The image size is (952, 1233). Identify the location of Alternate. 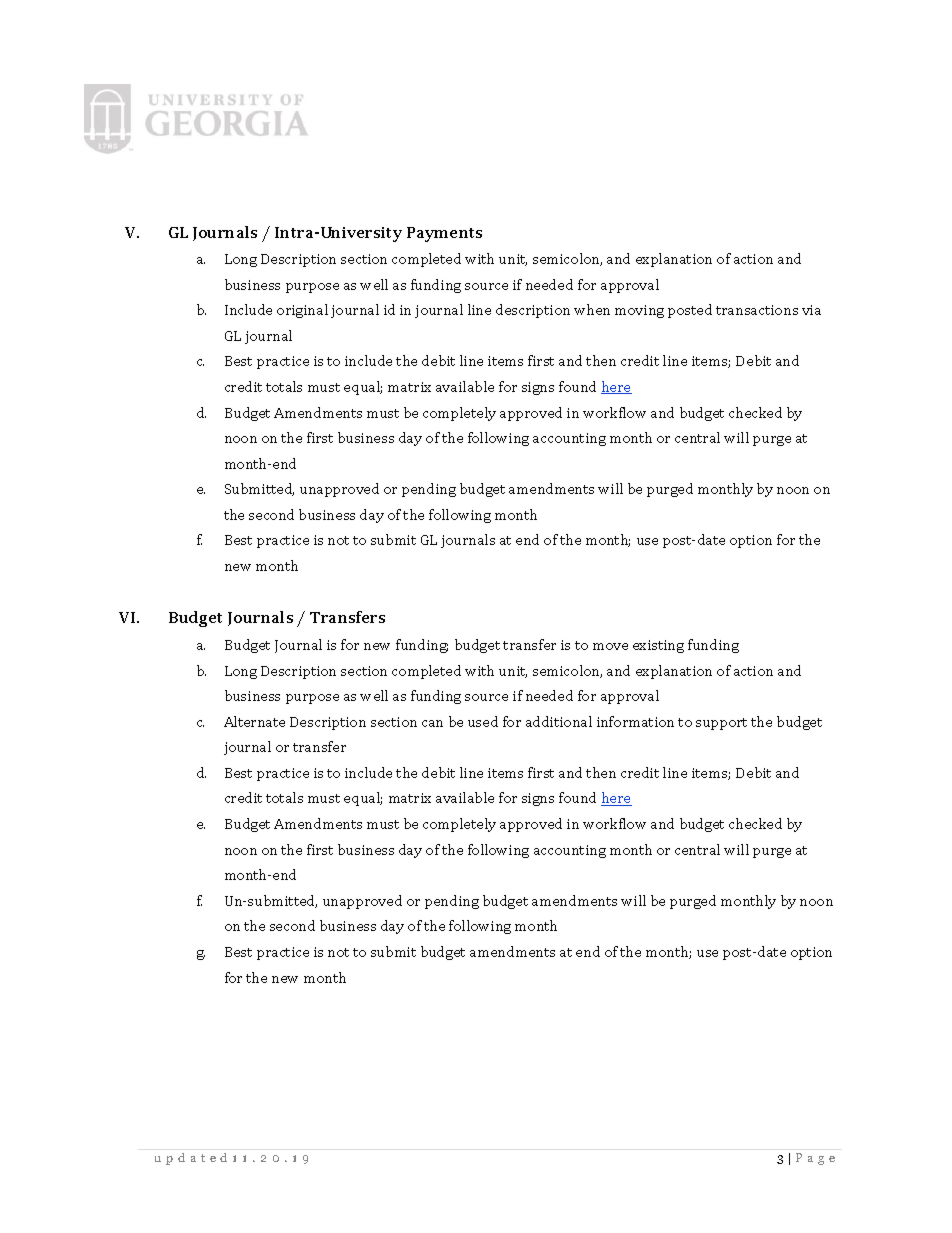
(254, 721).
